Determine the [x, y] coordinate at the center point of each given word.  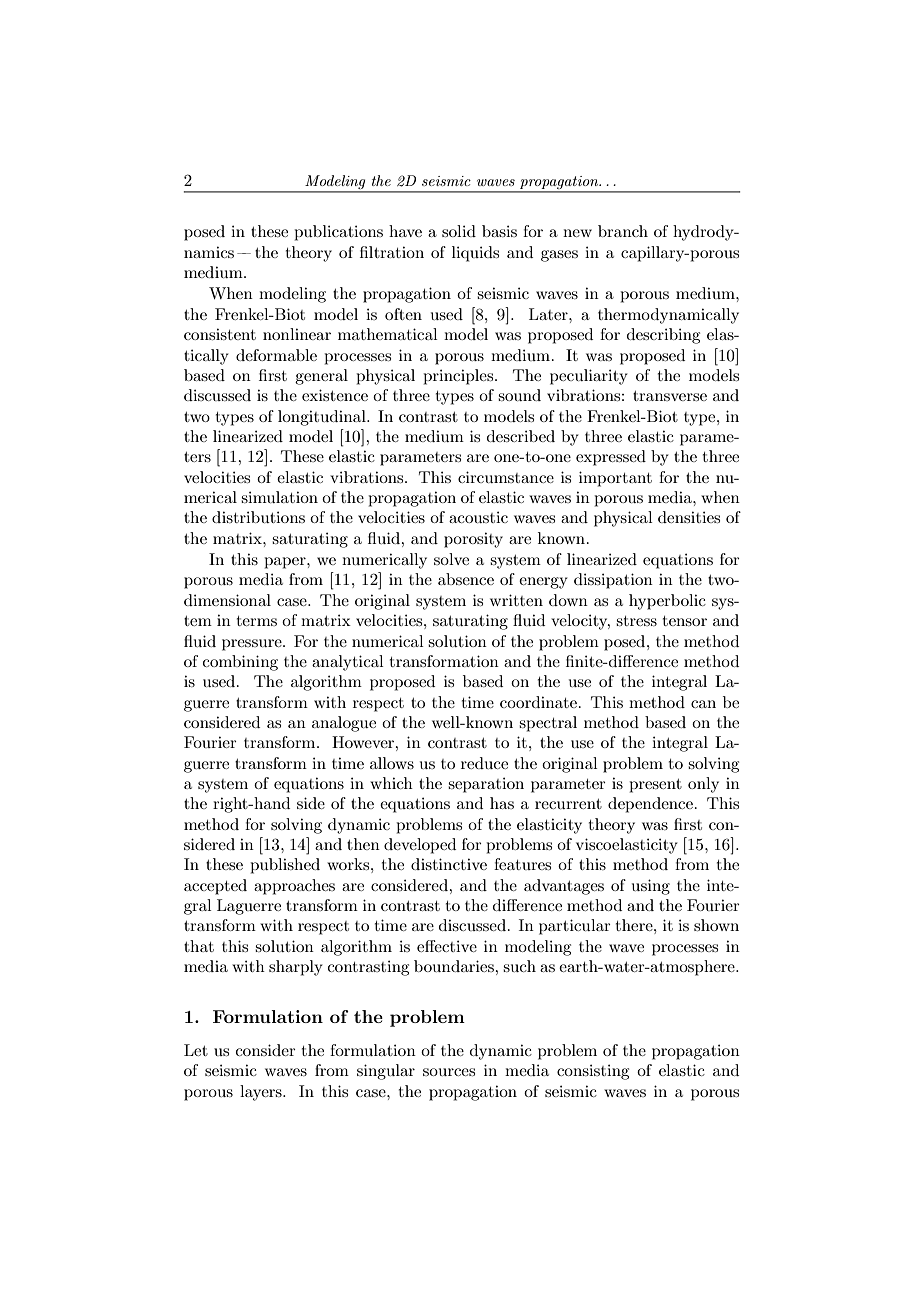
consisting [593, 1072]
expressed [611, 458]
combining [240, 663]
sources [449, 1072]
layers [262, 1093]
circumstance [506, 477]
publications [338, 233]
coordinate [538, 702]
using [651, 887]
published [285, 866]
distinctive [449, 864]
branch [623, 231]
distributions [258, 517]
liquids [475, 254]
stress [636, 621]
